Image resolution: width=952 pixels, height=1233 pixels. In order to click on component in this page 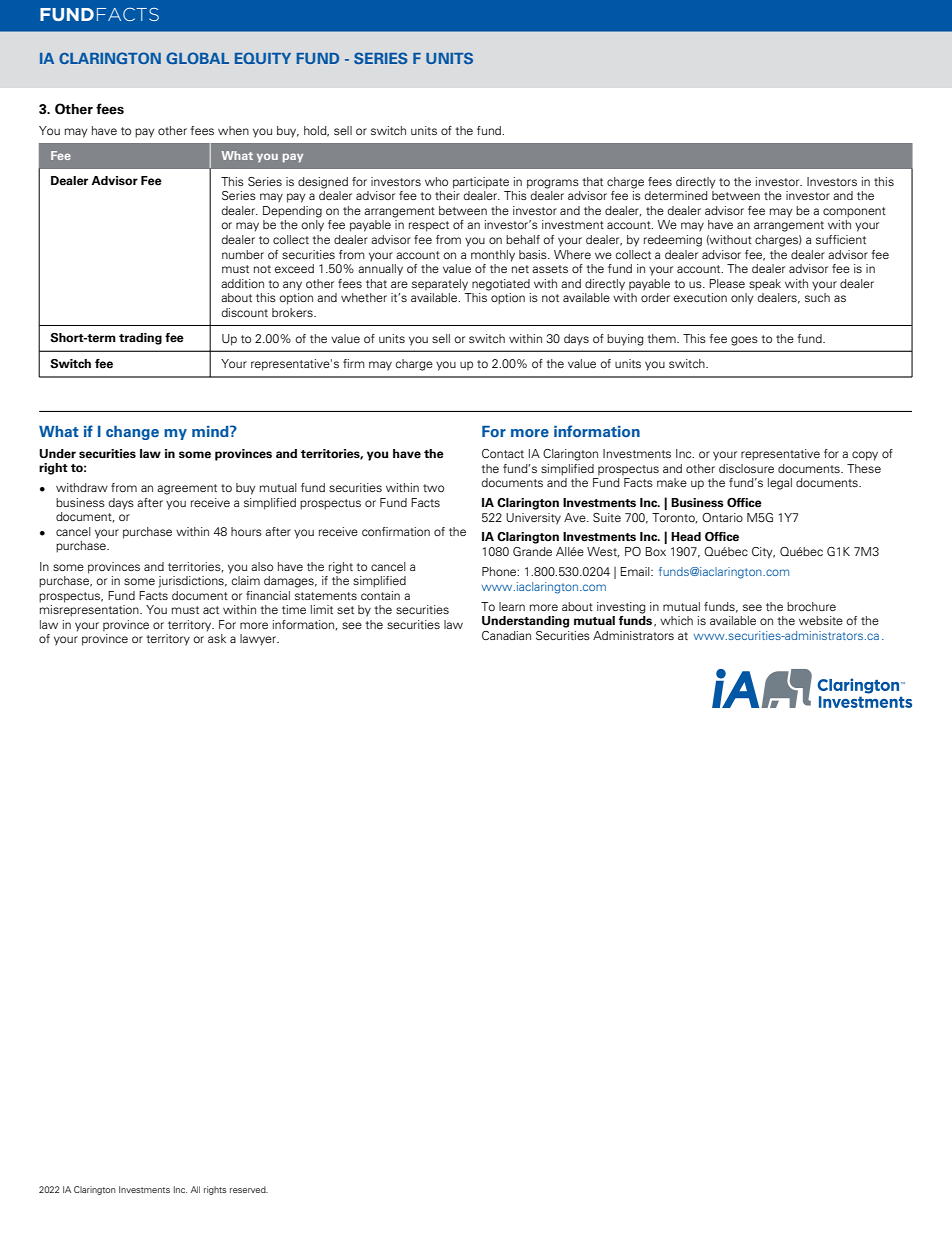, I will do `click(854, 212)`.
